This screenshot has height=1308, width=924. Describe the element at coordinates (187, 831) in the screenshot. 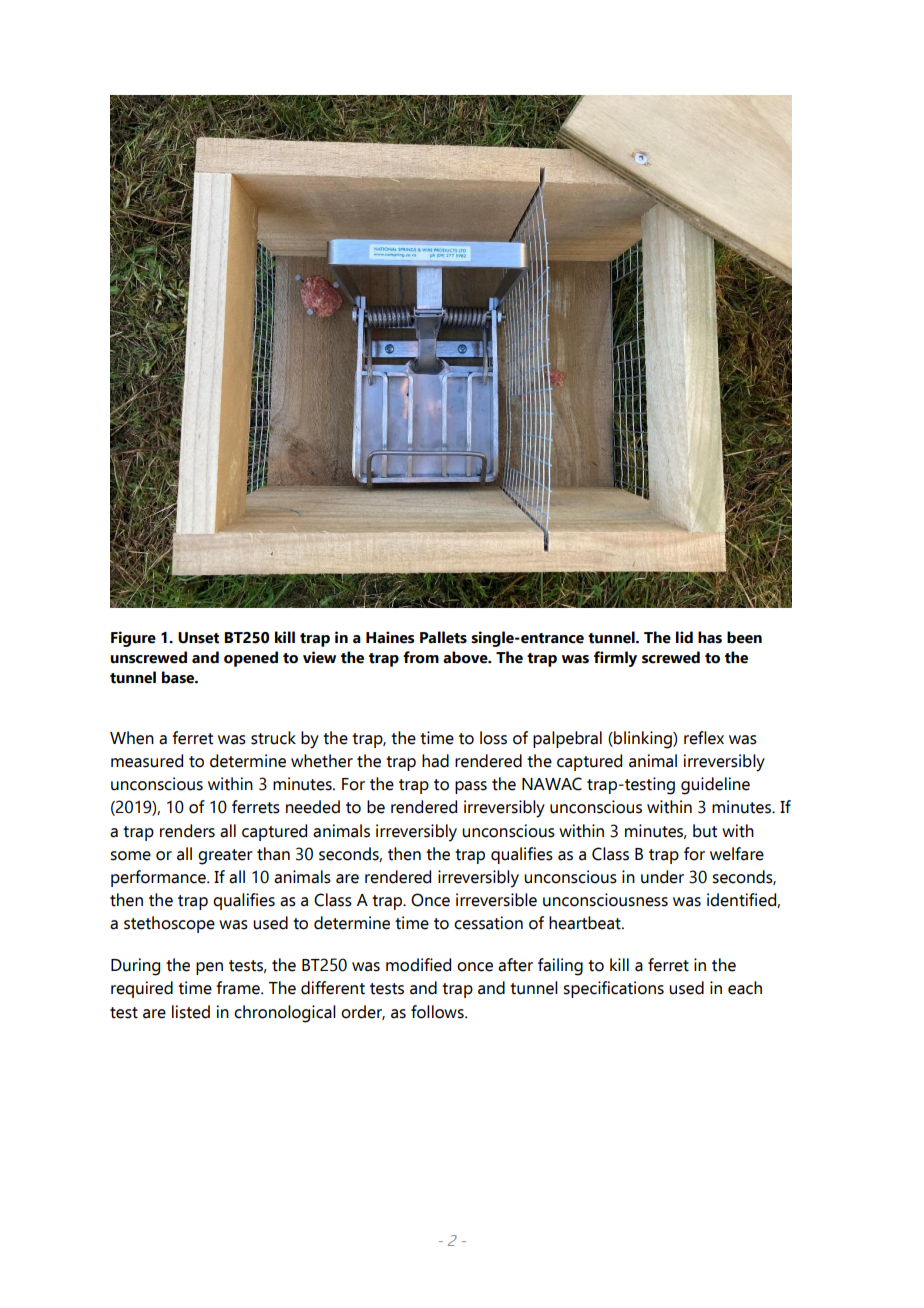

I see `renders` at that location.
